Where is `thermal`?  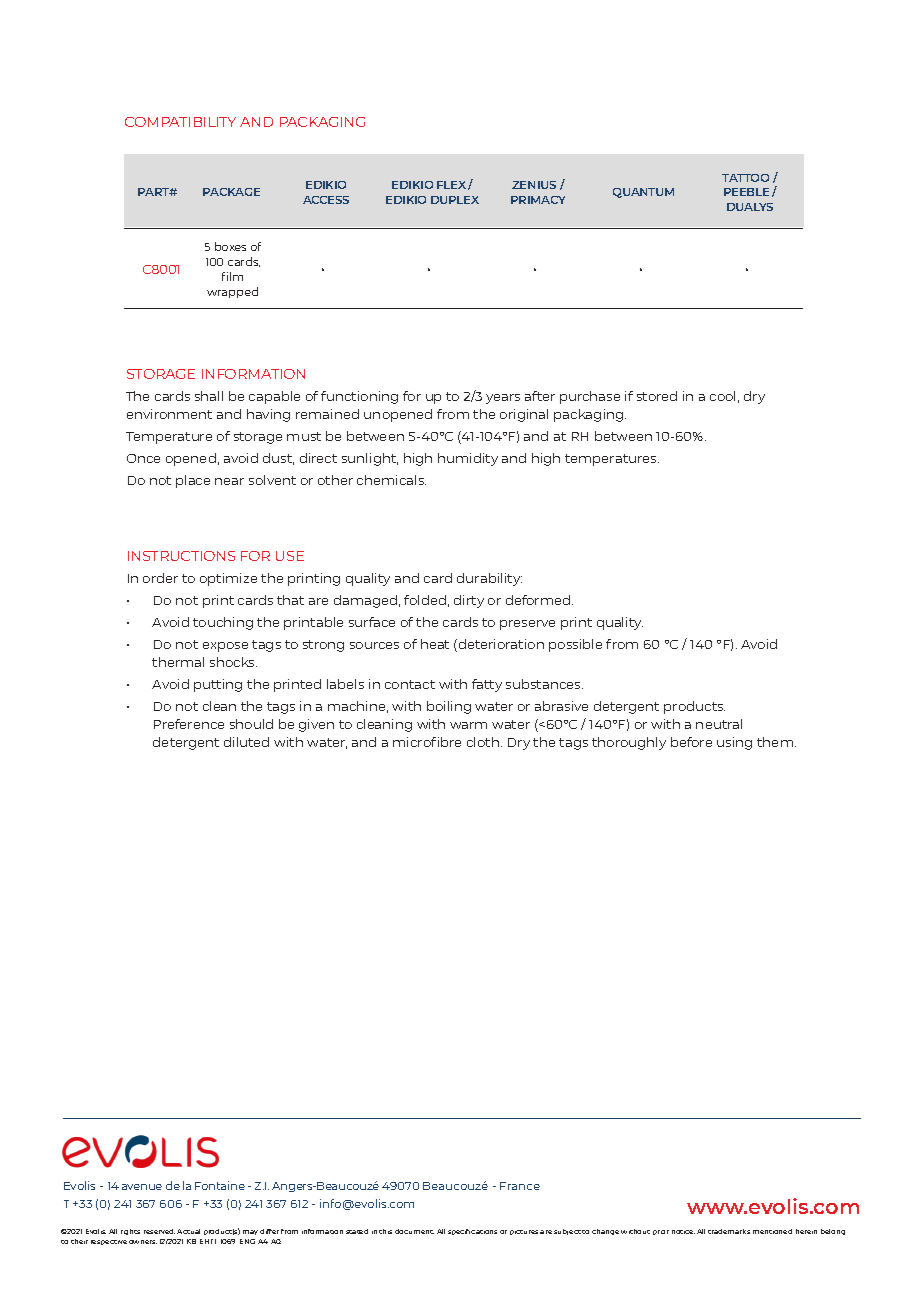
thermal is located at coordinates (178, 662).
